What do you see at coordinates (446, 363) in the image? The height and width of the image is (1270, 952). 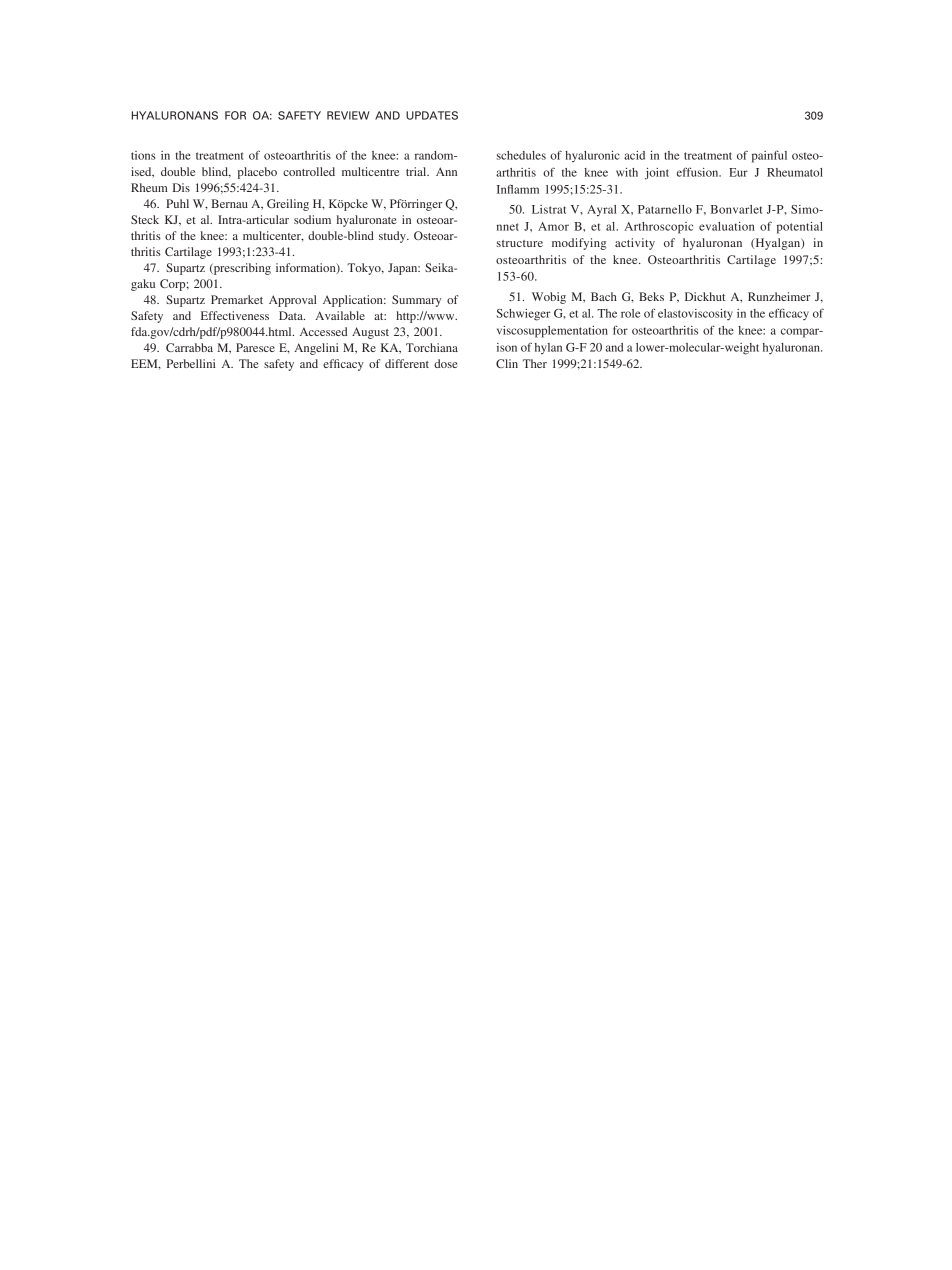 I see `dose` at bounding box center [446, 363].
